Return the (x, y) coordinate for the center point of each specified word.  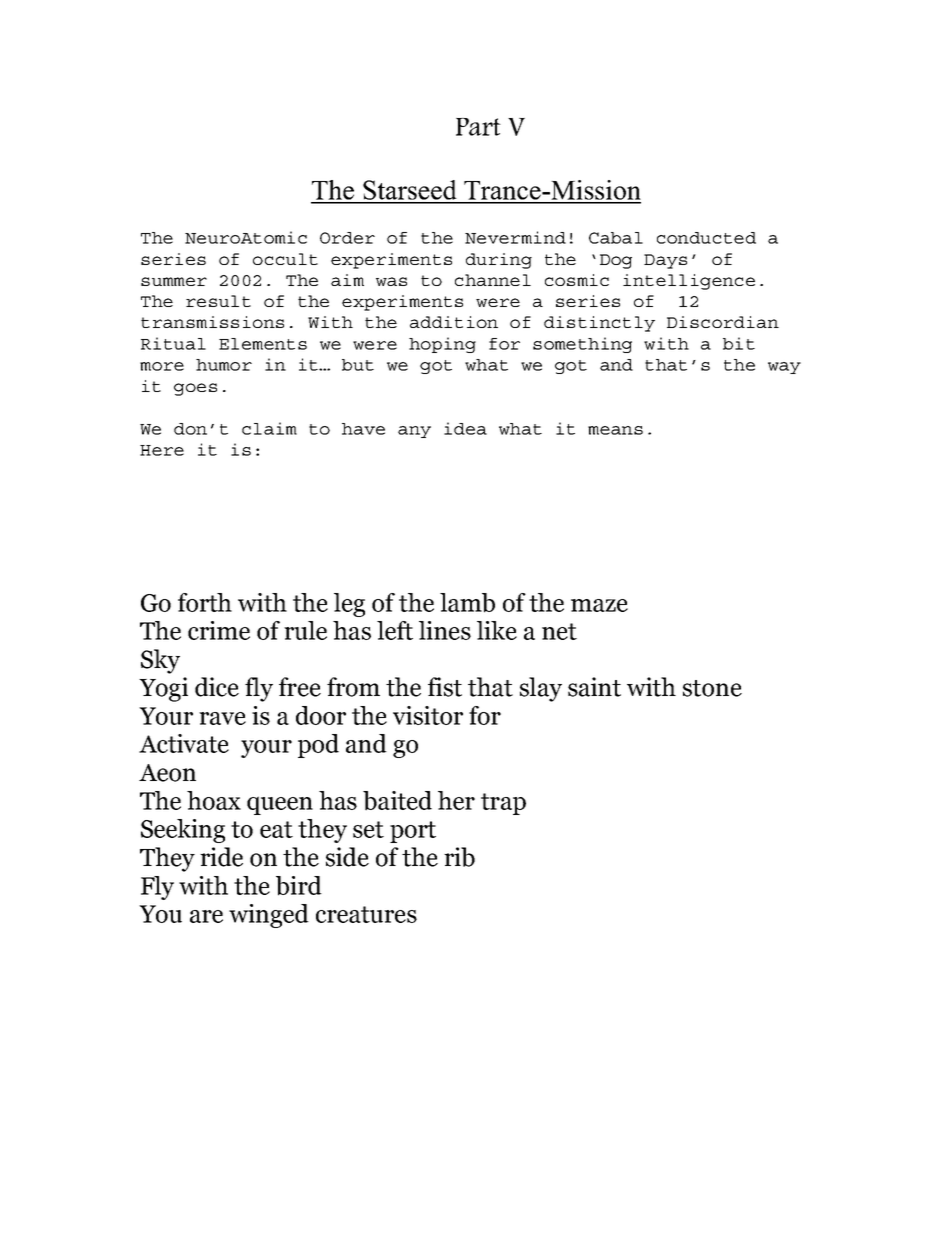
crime (219, 630)
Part (478, 127)
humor (224, 365)
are (206, 916)
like (497, 630)
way (784, 368)
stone (712, 688)
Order (347, 238)
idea (465, 428)
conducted (706, 238)
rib (459, 857)
